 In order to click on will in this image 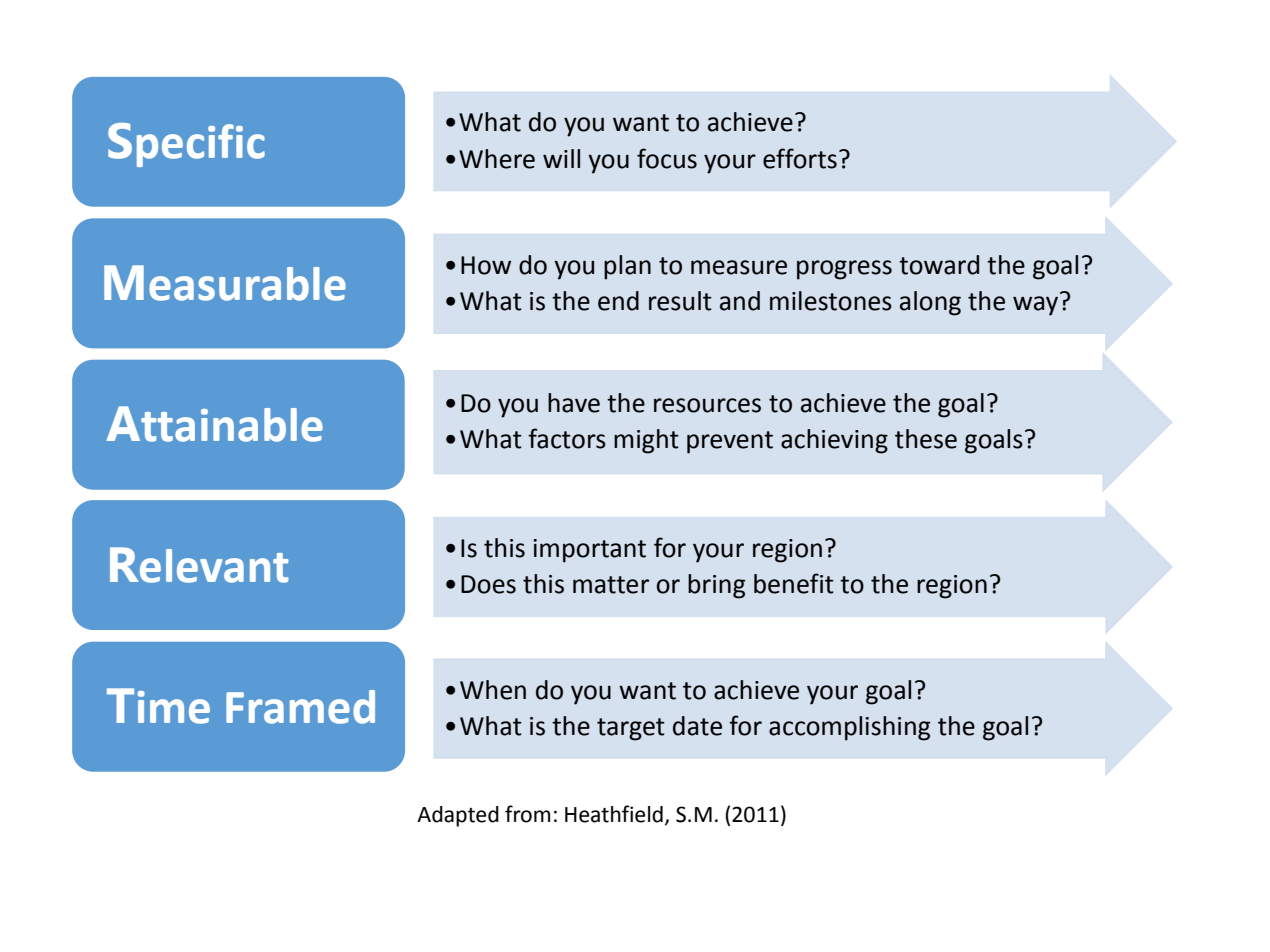, I will do `click(561, 158)`.
